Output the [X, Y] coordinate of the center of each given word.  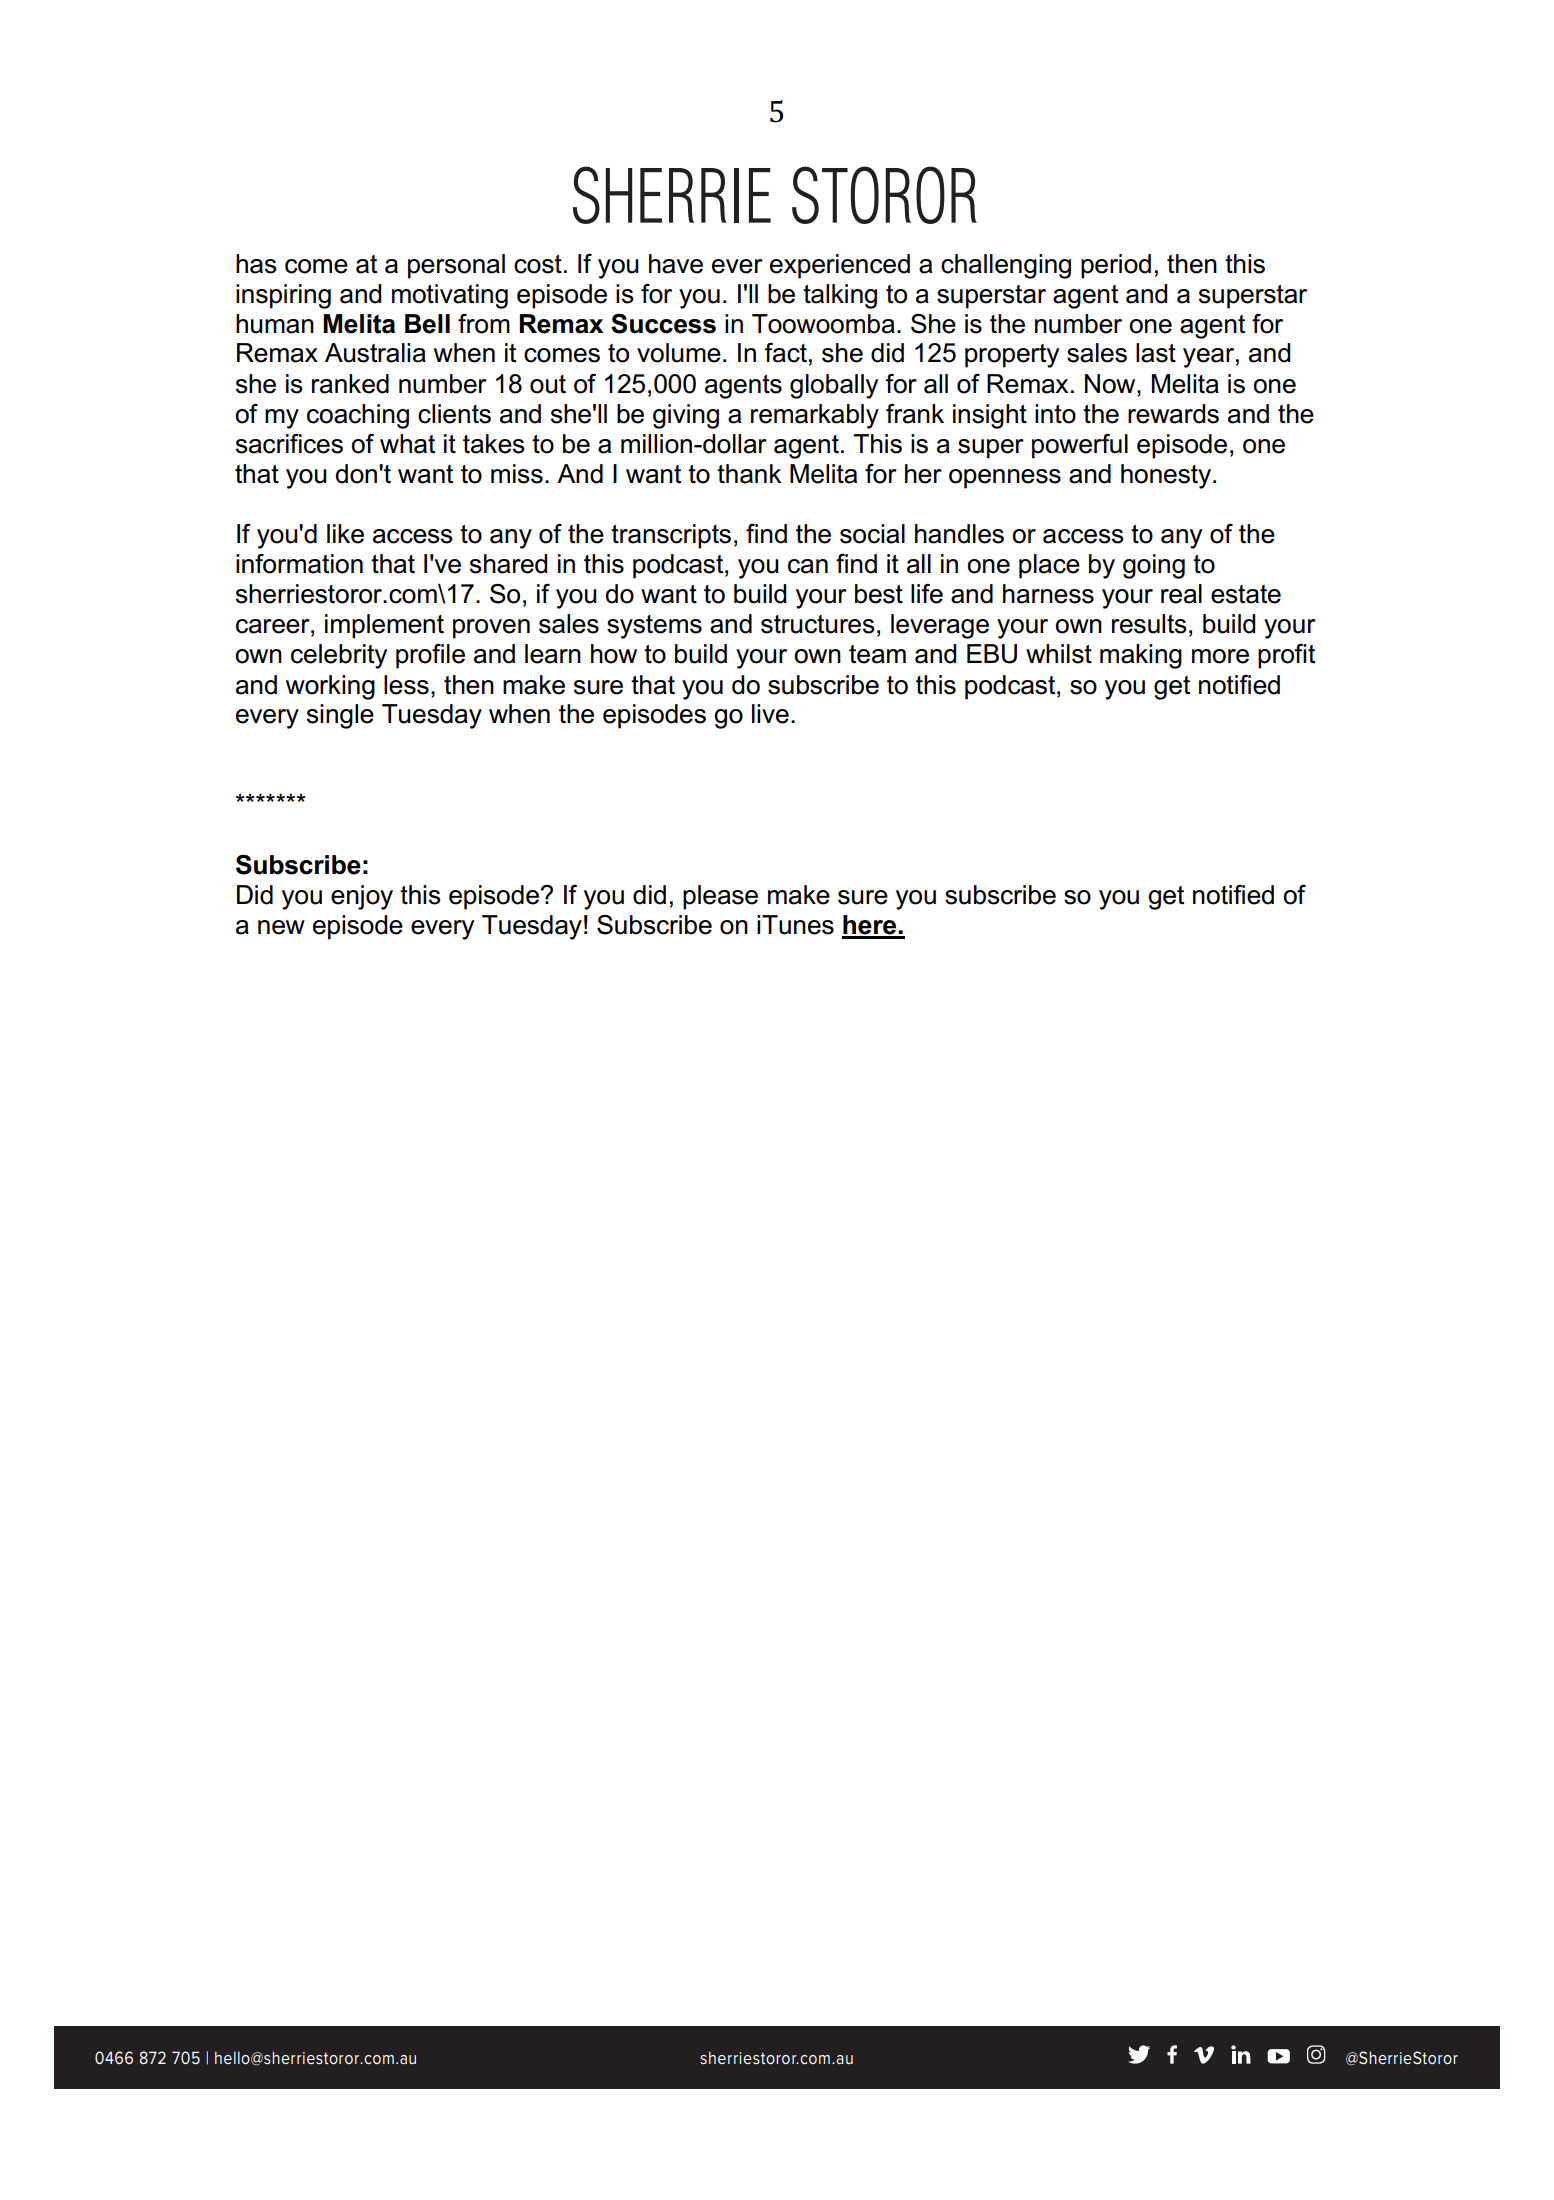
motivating [450, 296]
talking [840, 296]
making [1141, 656]
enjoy [362, 897]
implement [384, 626]
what [407, 444]
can [808, 566]
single [340, 716]
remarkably [815, 416]
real [1181, 594]
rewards [1173, 414]
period [1116, 266]
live [770, 714]
